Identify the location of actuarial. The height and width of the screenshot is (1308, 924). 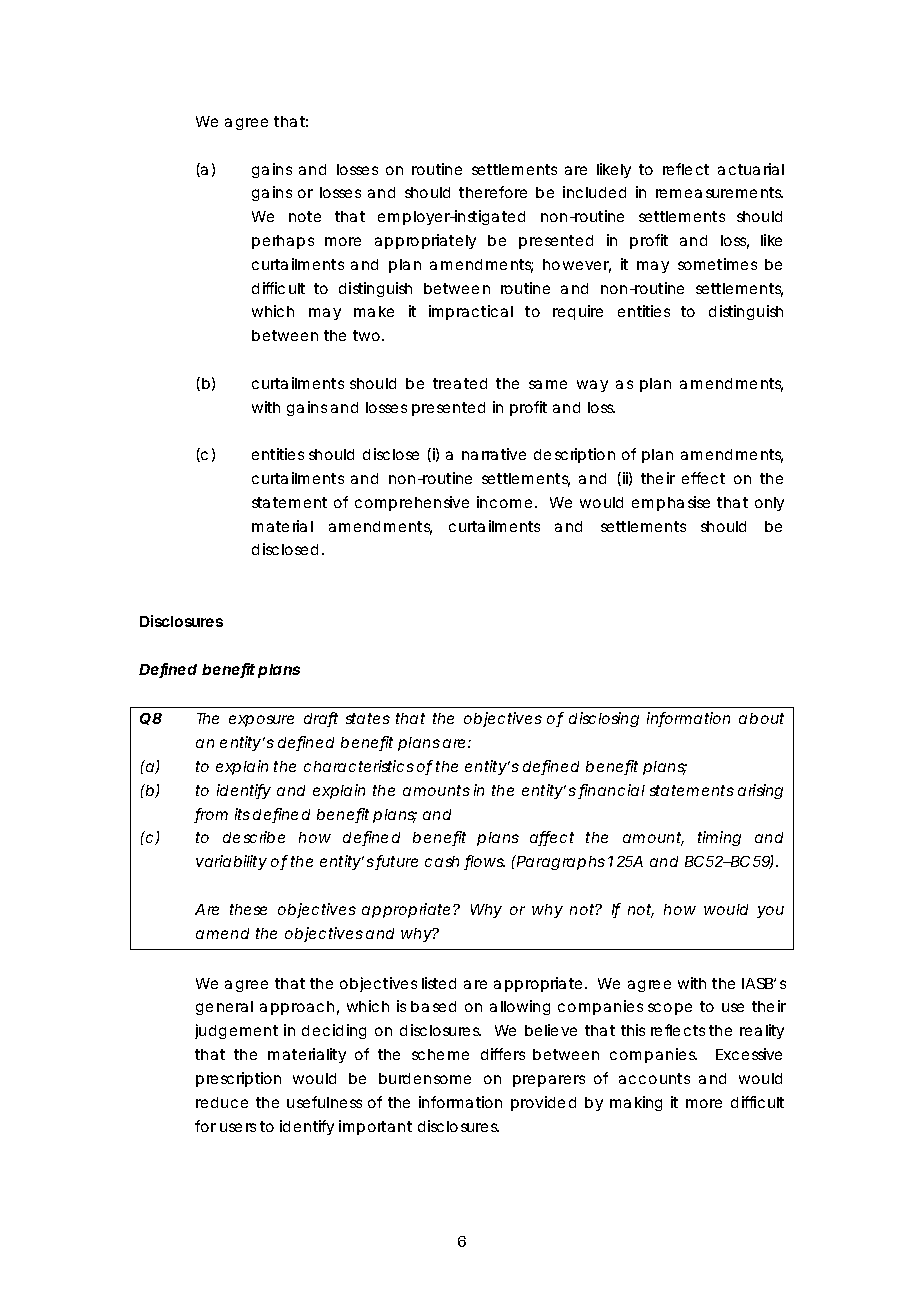
(751, 169).
